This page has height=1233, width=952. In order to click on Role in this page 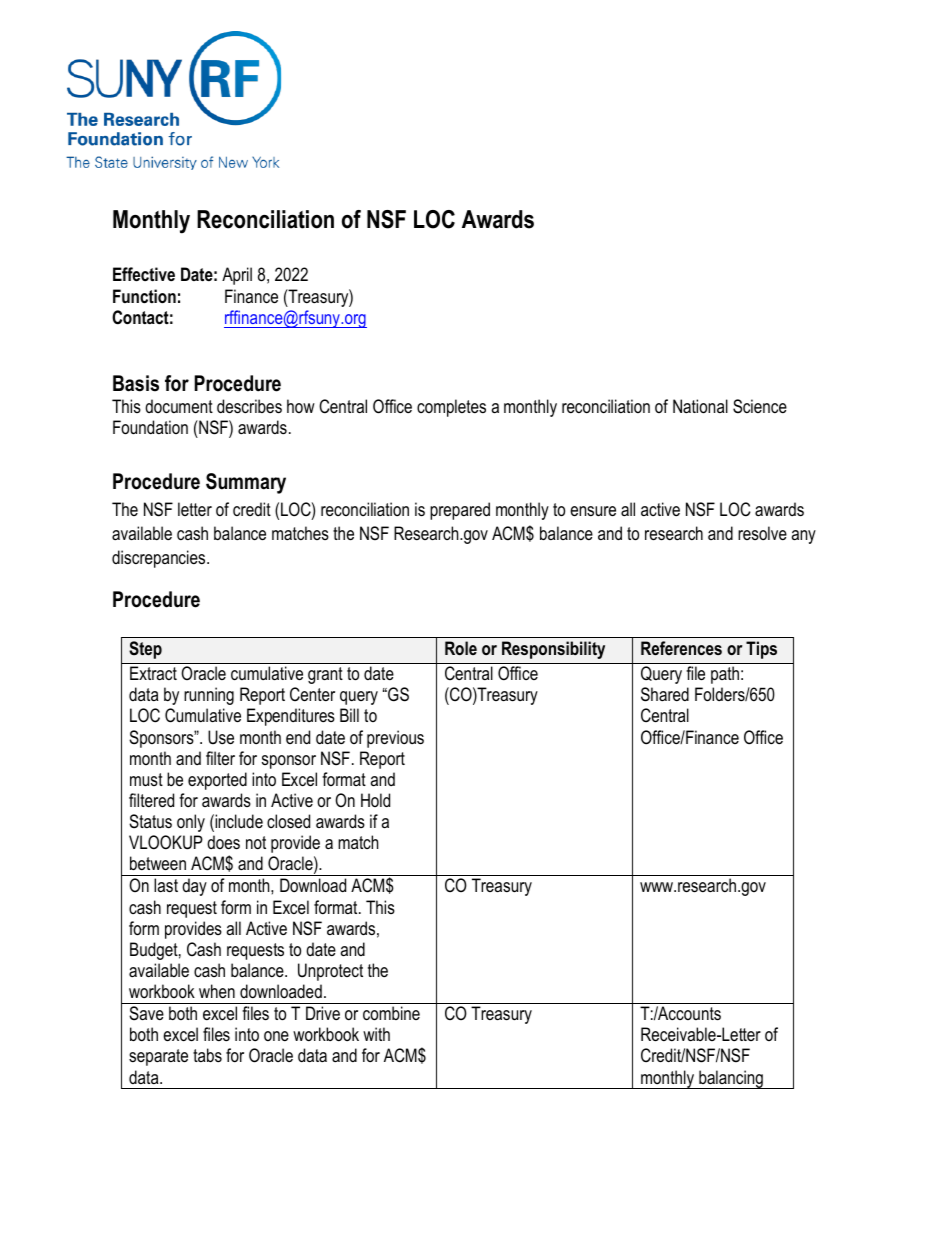, I will do `click(461, 648)`.
